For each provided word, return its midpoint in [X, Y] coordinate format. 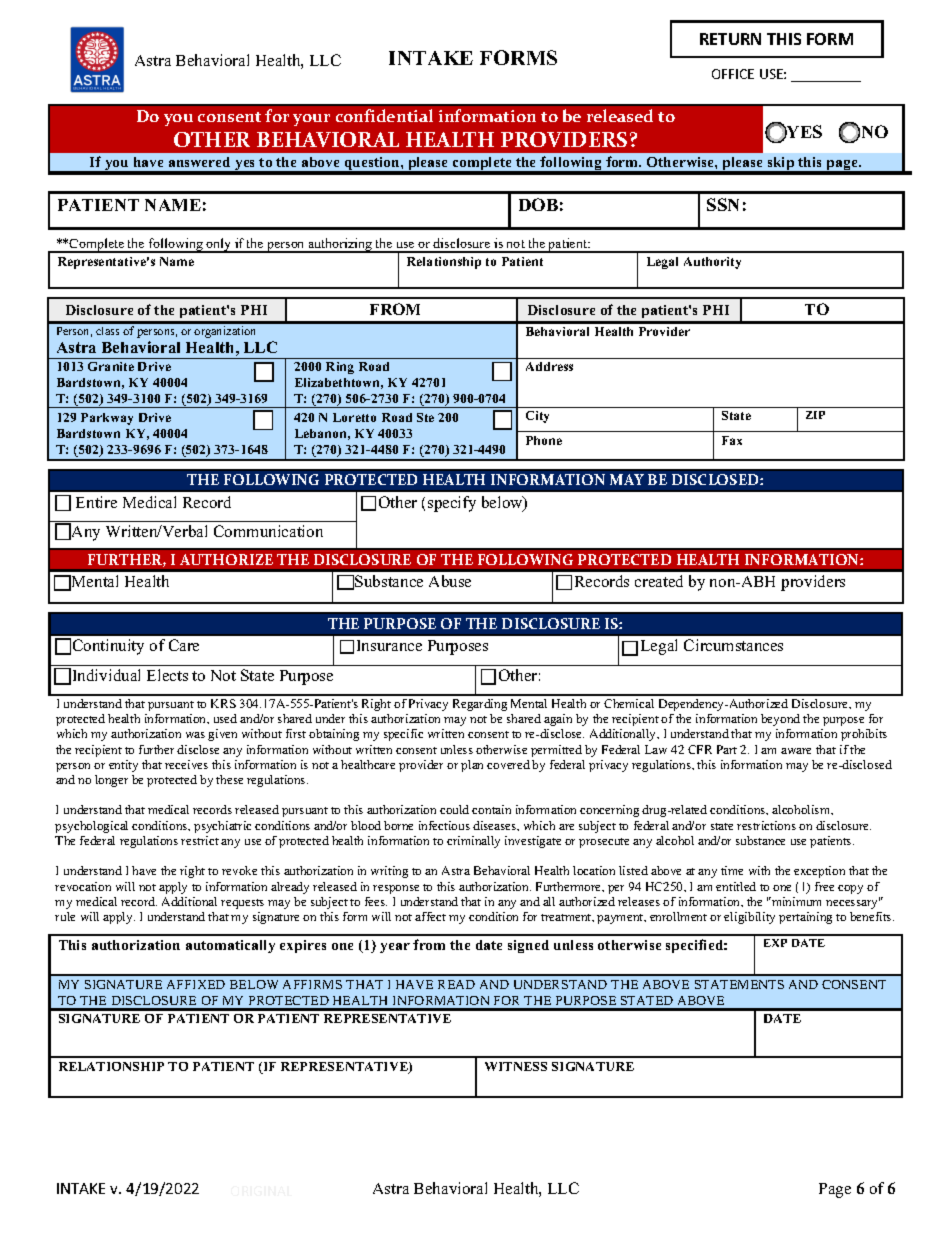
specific [403, 735]
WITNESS [516, 1066]
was [195, 735]
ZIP [815, 415]
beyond [780, 720]
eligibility [749, 918]
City [537, 417]
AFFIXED [196, 984]
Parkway [107, 419]
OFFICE [733, 74]
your [311, 120]
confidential [384, 115]
